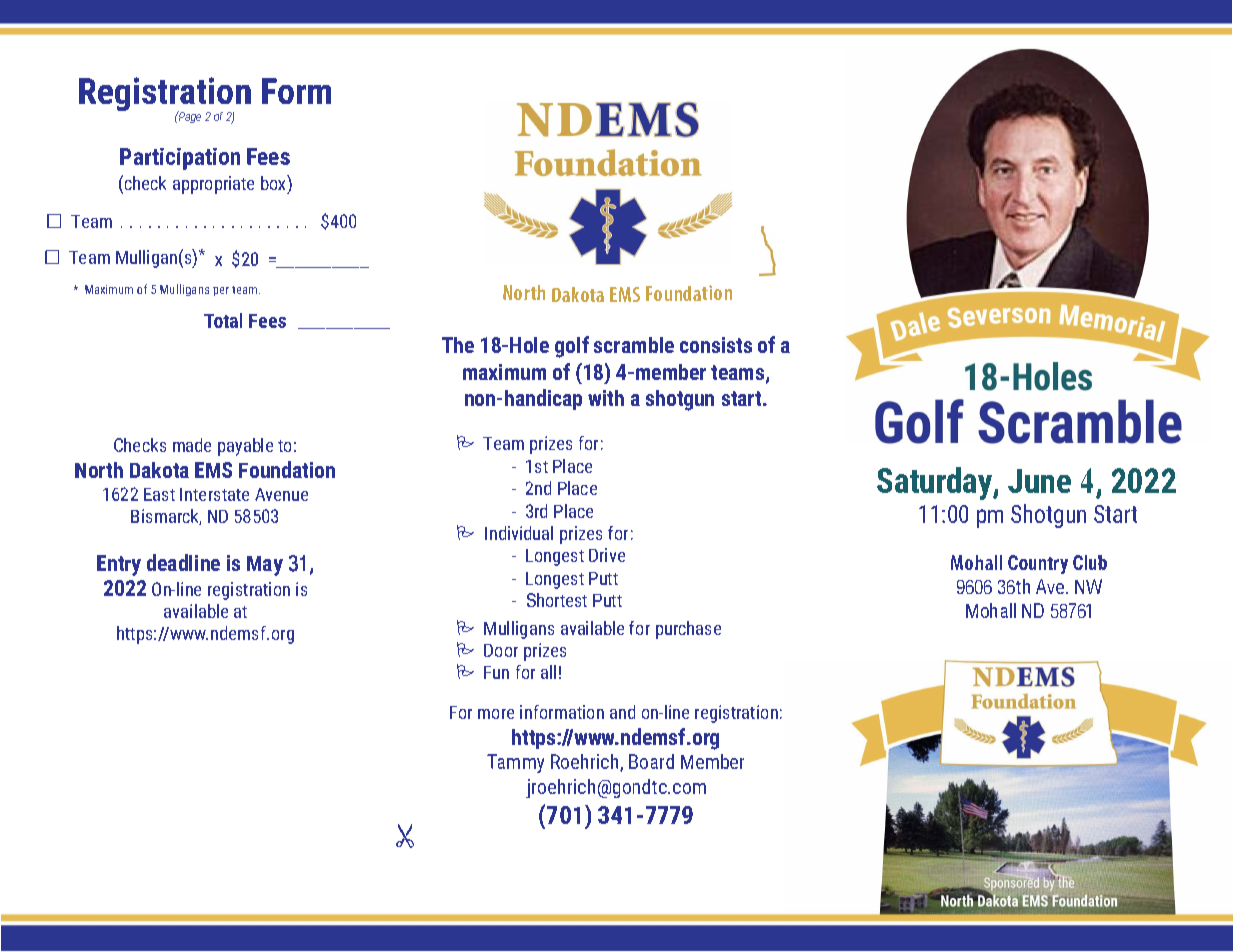 This document has width=1233, height=952. Describe the element at coordinates (221, 291) in the document. I see `per` at that location.
